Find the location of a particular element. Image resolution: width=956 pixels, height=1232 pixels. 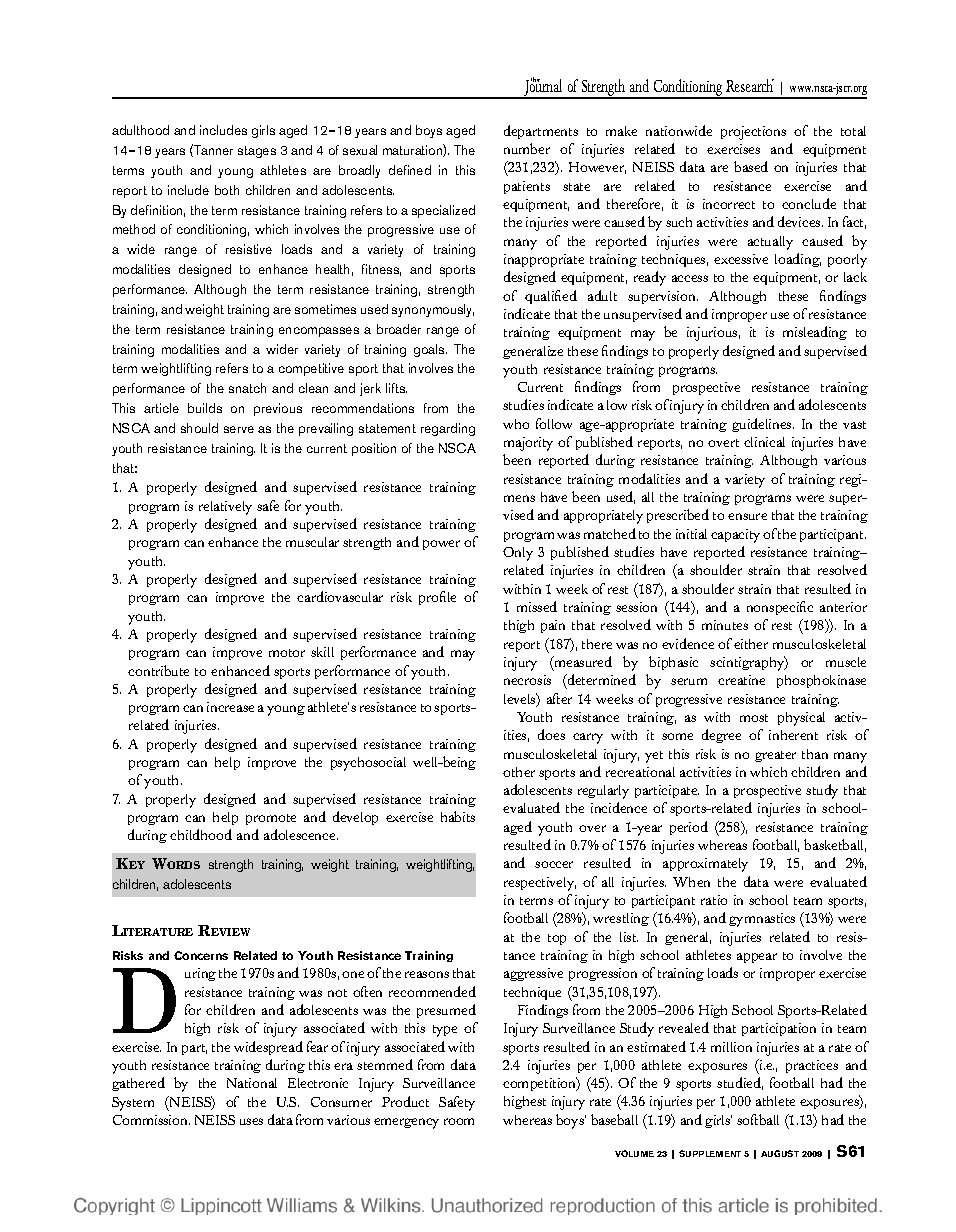

serve is located at coordinates (239, 429).
